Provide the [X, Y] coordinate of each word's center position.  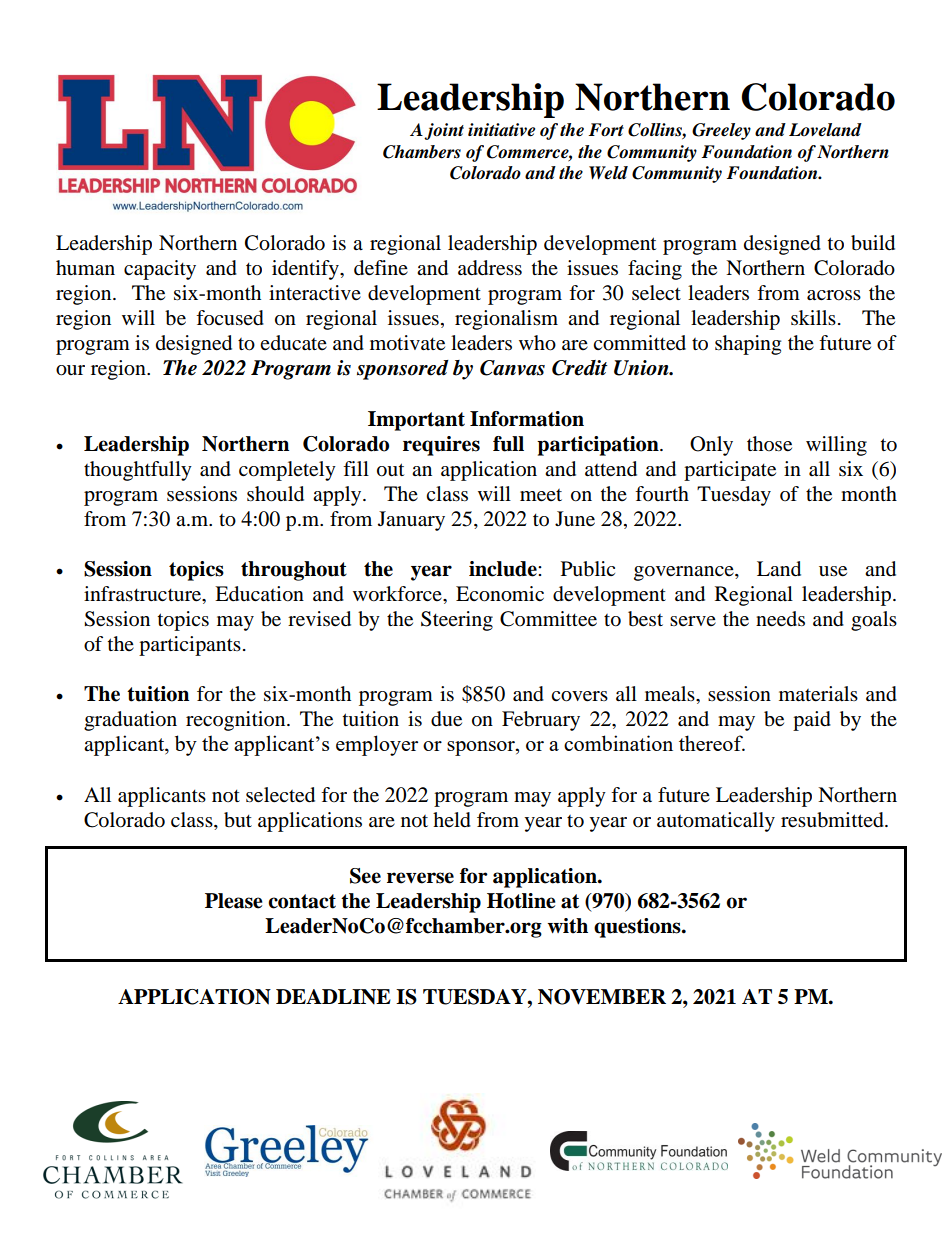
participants [190, 646]
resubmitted [833, 820]
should [275, 494]
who [537, 343]
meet [541, 495]
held [452, 820]
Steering [457, 621]
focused [230, 318]
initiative [501, 130]
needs [780, 619]
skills [813, 317]
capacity [160, 270]
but [238, 820]
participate [730, 471]
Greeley [721, 131]
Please [234, 901]
